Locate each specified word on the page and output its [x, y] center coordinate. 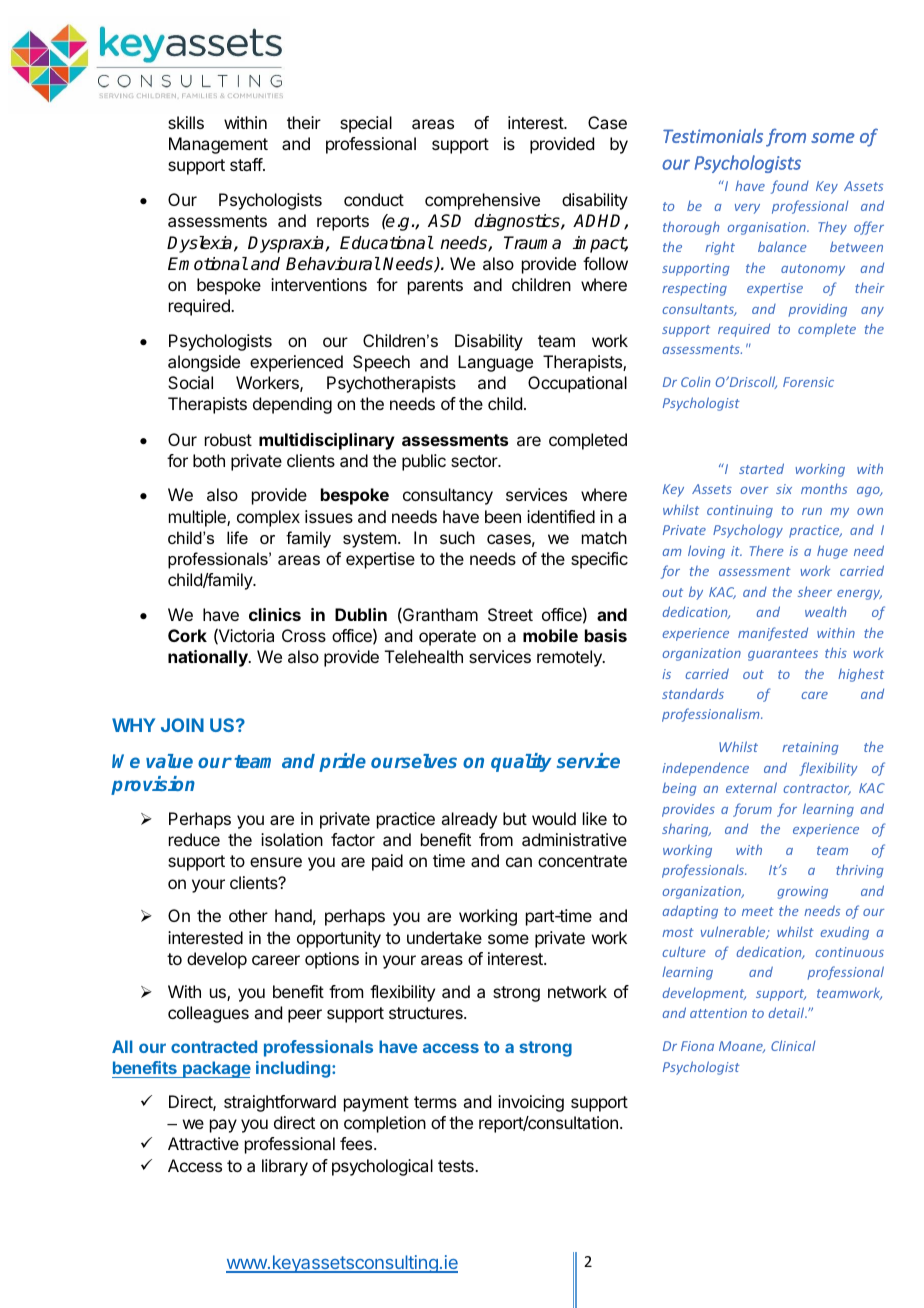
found [790, 187]
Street [510, 614]
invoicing [531, 1103]
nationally [209, 658]
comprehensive [482, 201]
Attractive [203, 1143]
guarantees [783, 655]
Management [218, 145]
